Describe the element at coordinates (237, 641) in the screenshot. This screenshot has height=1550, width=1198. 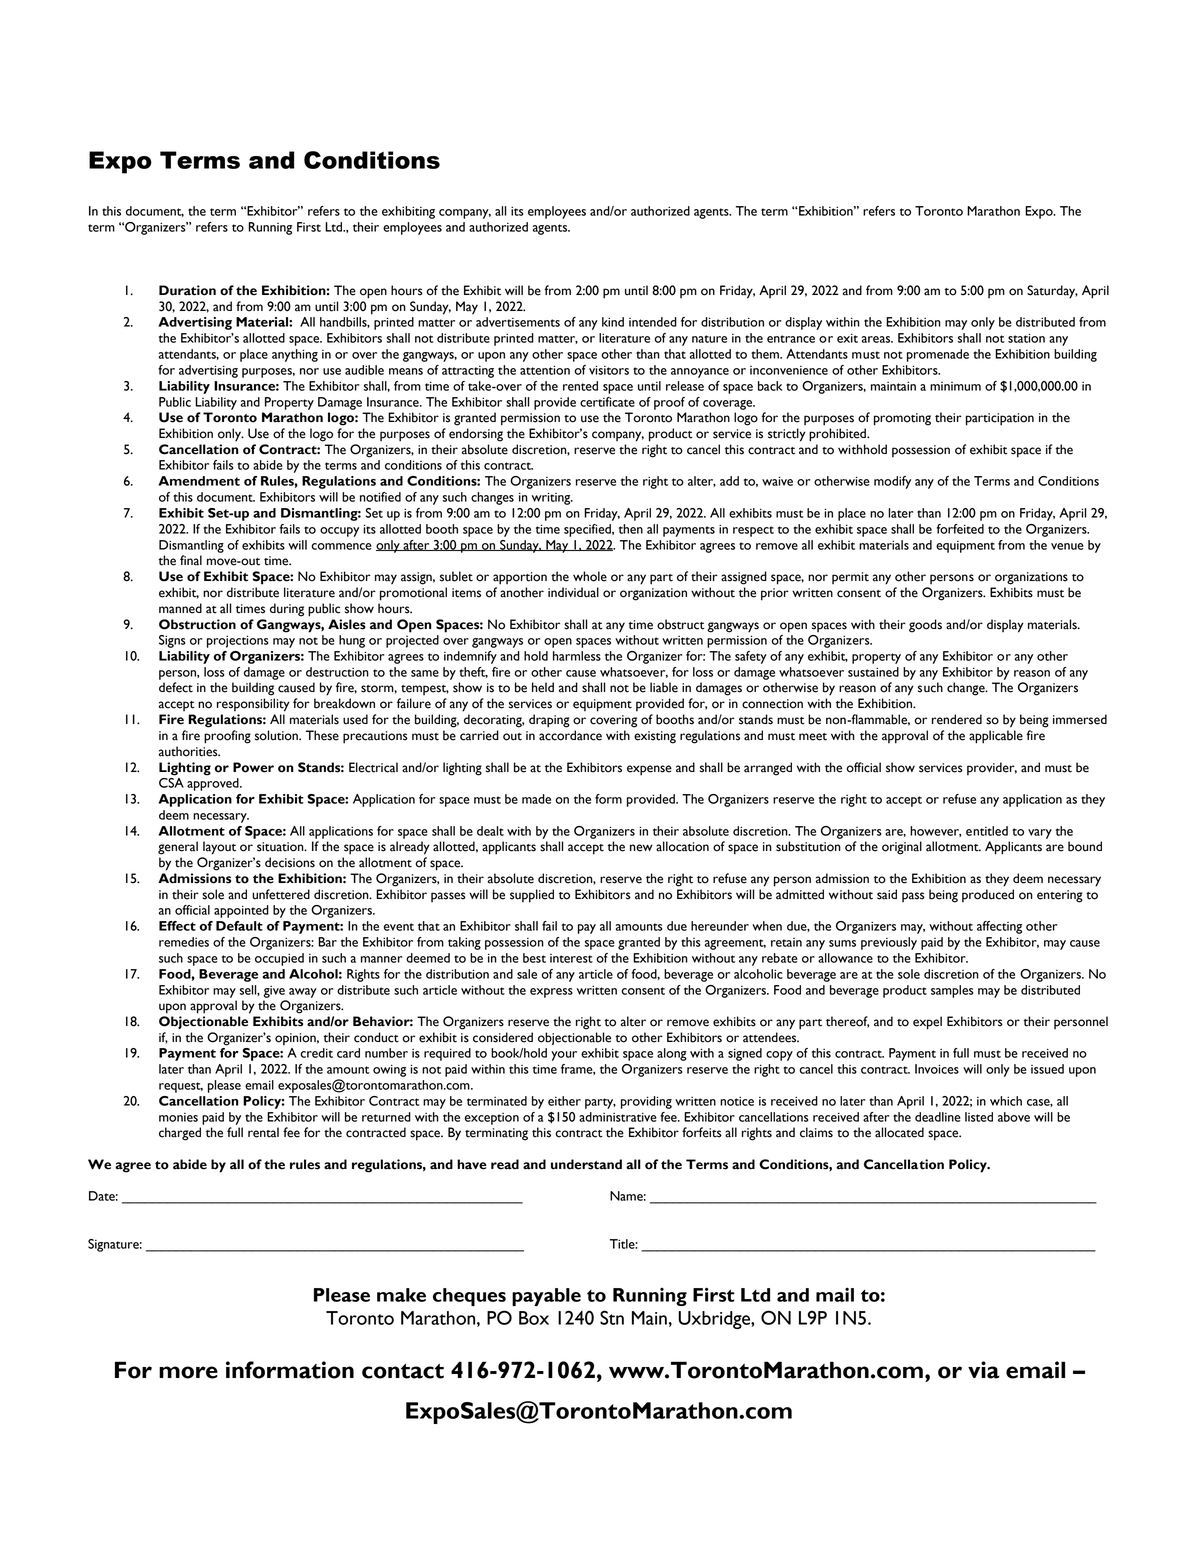
I see `projections` at that location.
